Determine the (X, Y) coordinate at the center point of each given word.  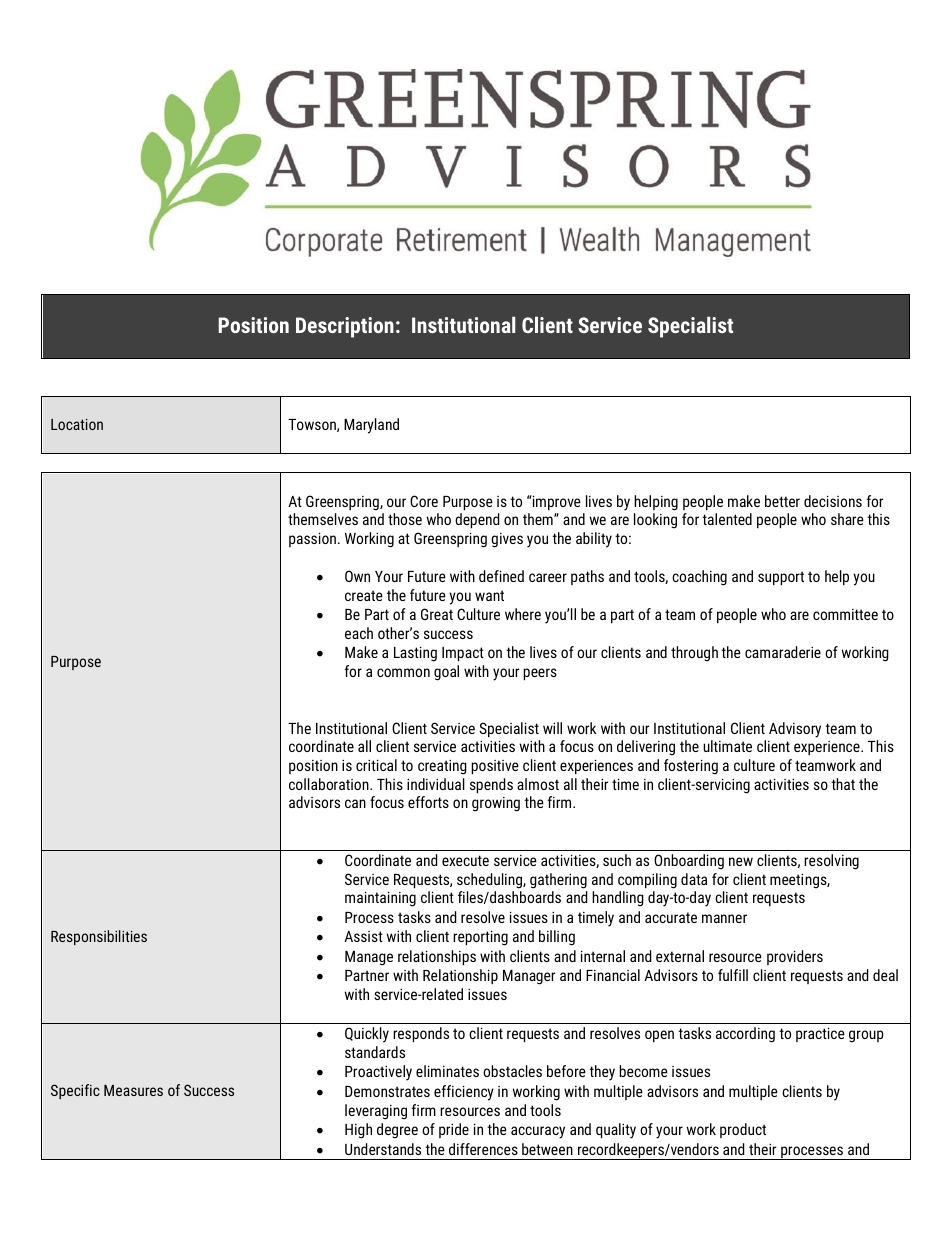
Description (345, 327)
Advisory (795, 730)
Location (77, 424)
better (782, 501)
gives (507, 540)
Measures (133, 1090)
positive (495, 767)
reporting (480, 938)
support (781, 578)
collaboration (330, 784)
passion (312, 539)
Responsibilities (99, 937)
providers (795, 957)
